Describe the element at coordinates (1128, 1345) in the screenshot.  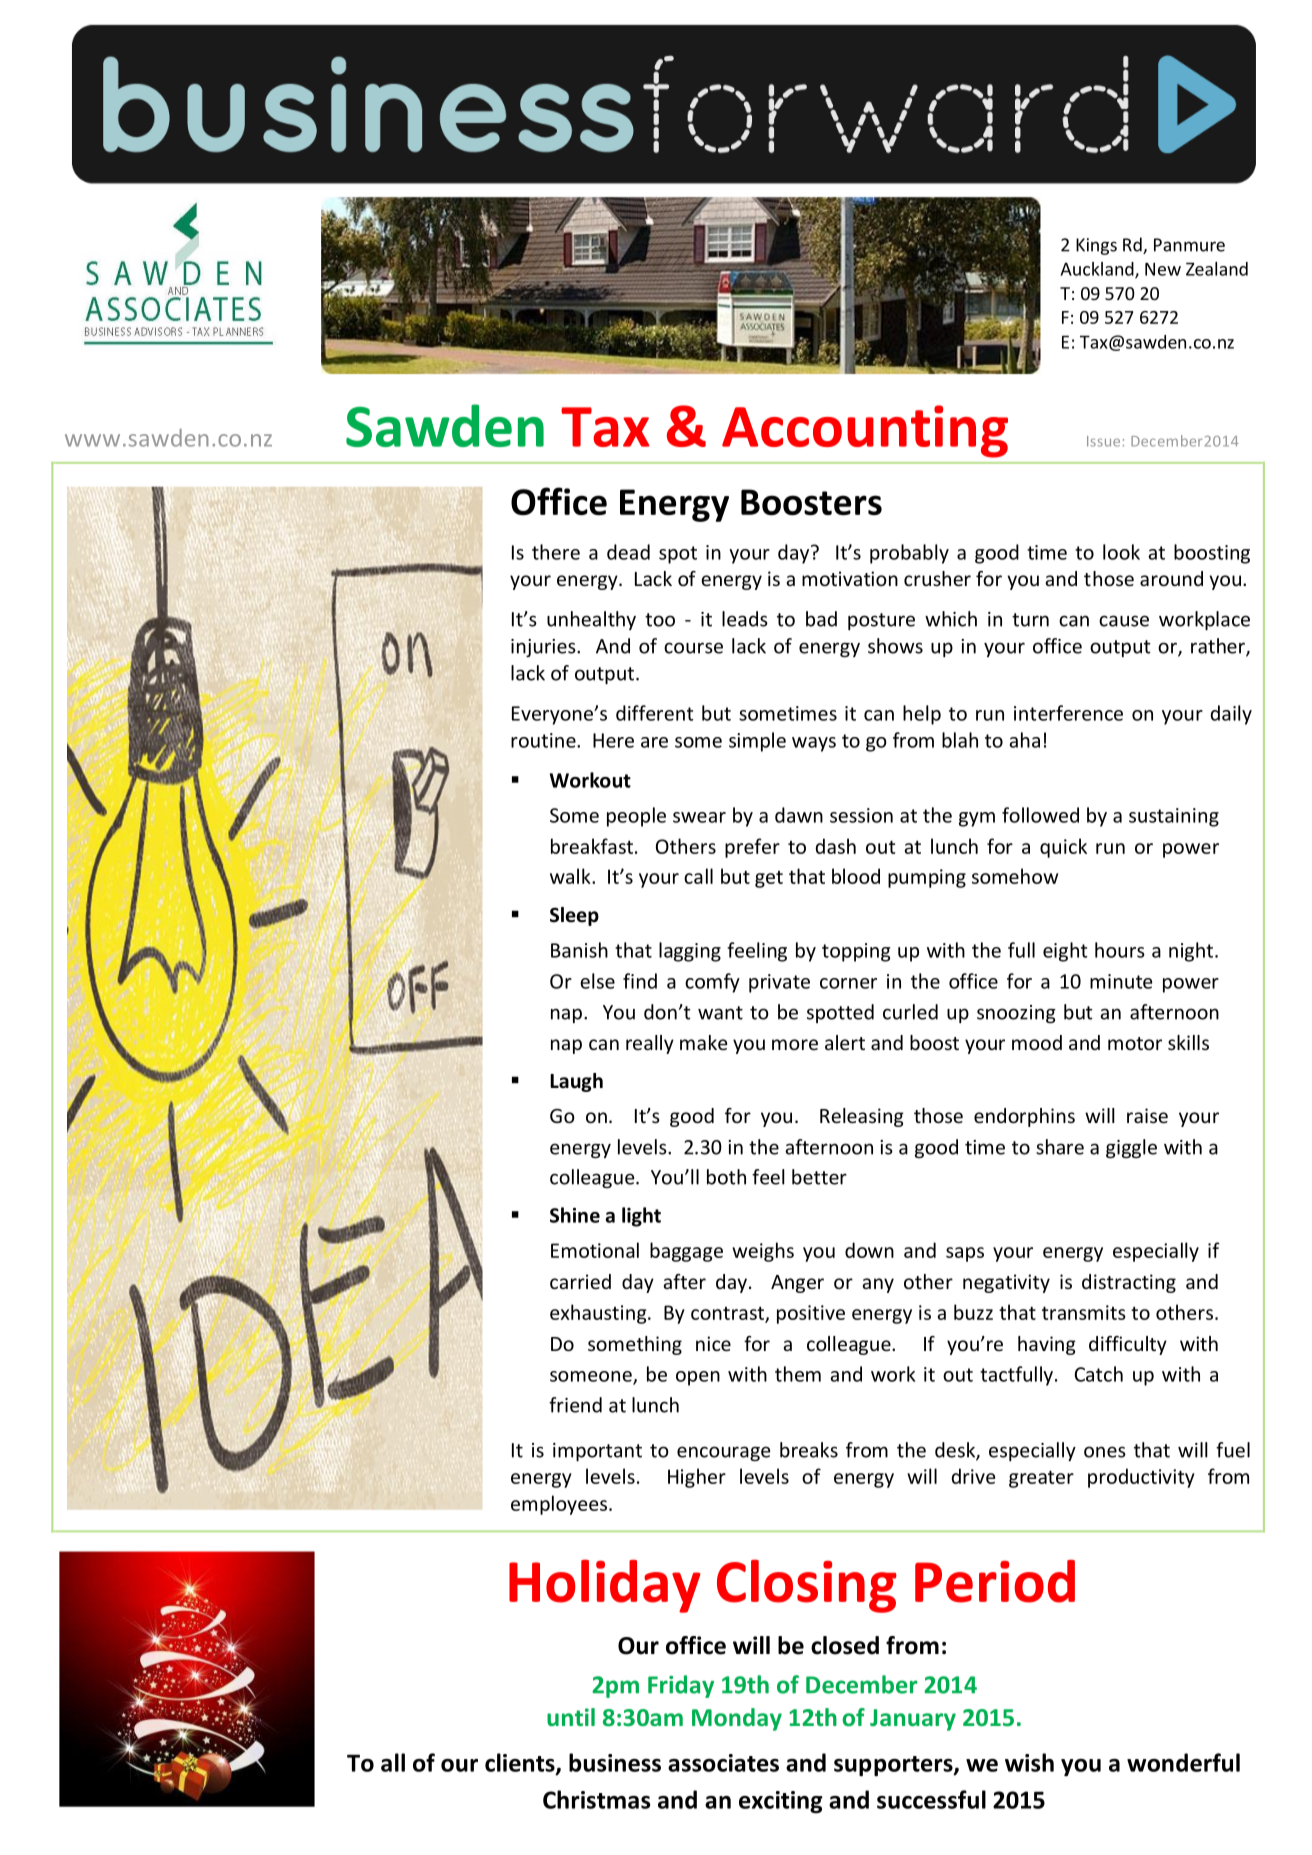
I see `difficulty` at that location.
